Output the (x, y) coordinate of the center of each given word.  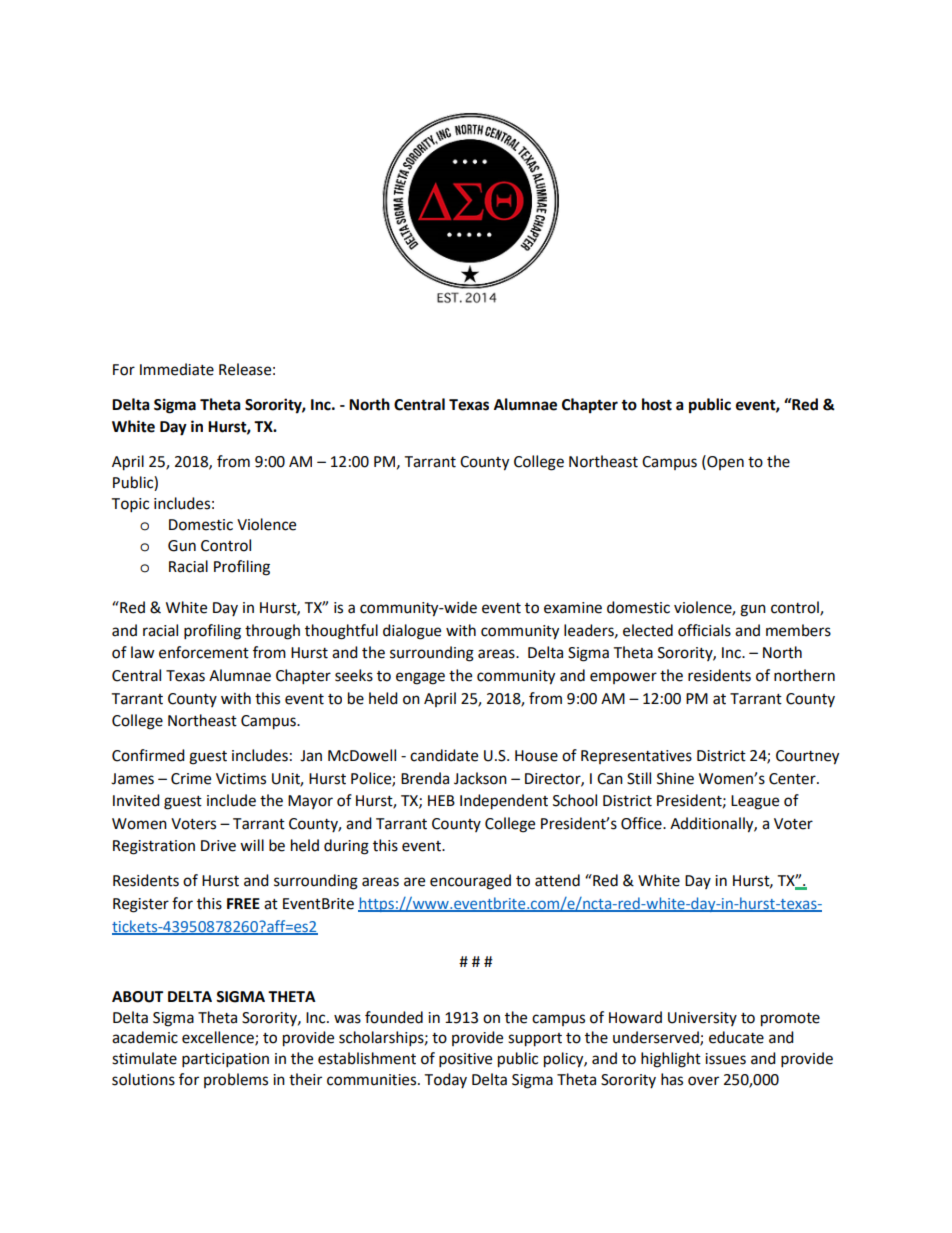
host (657, 404)
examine (573, 608)
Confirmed (148, 755)
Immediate (177, 369)
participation (225, 1060)
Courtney (807, 757)
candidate (444, 755)
